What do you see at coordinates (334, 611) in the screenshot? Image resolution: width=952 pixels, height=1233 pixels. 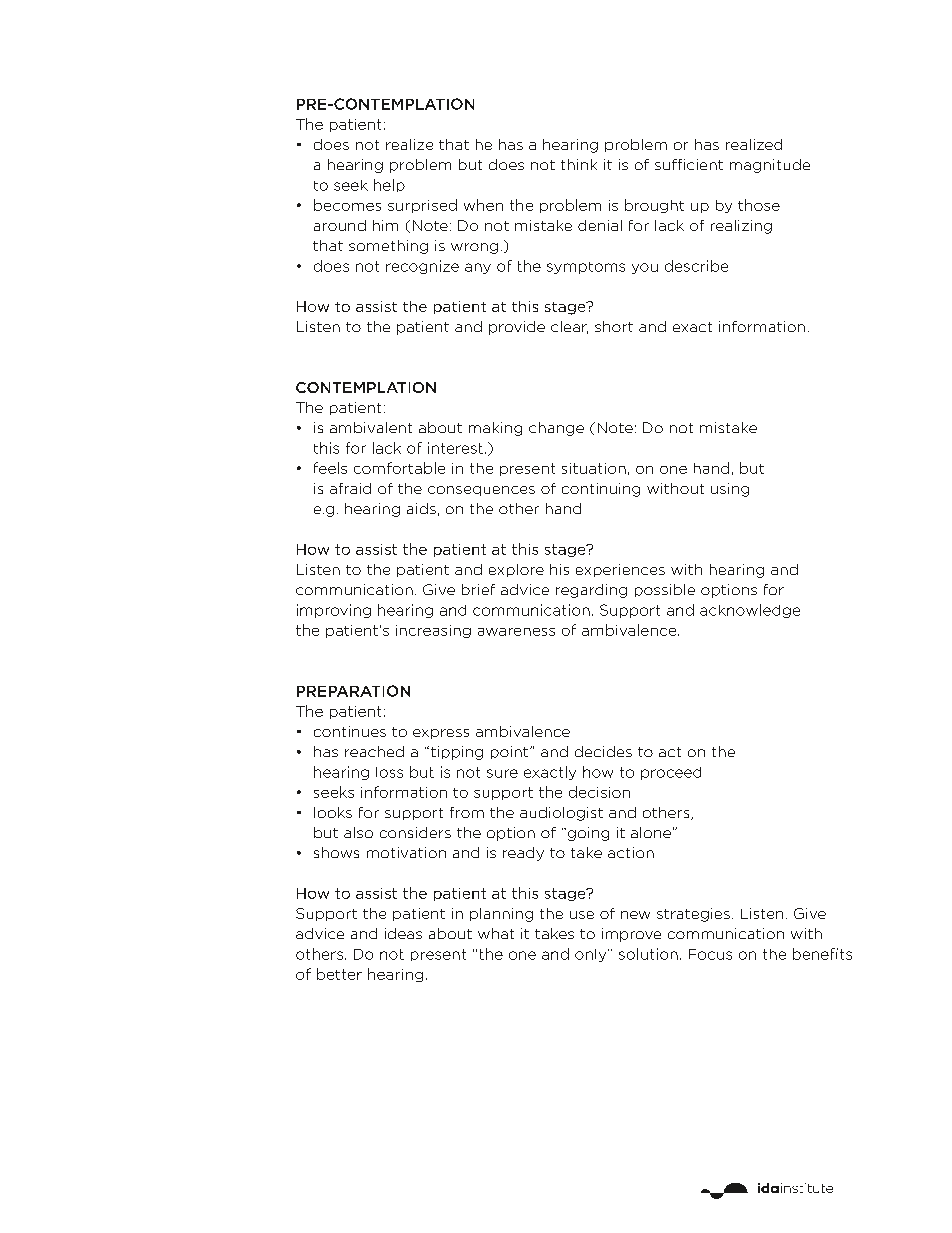 I see `improving` at bounding box center [334, 611].
